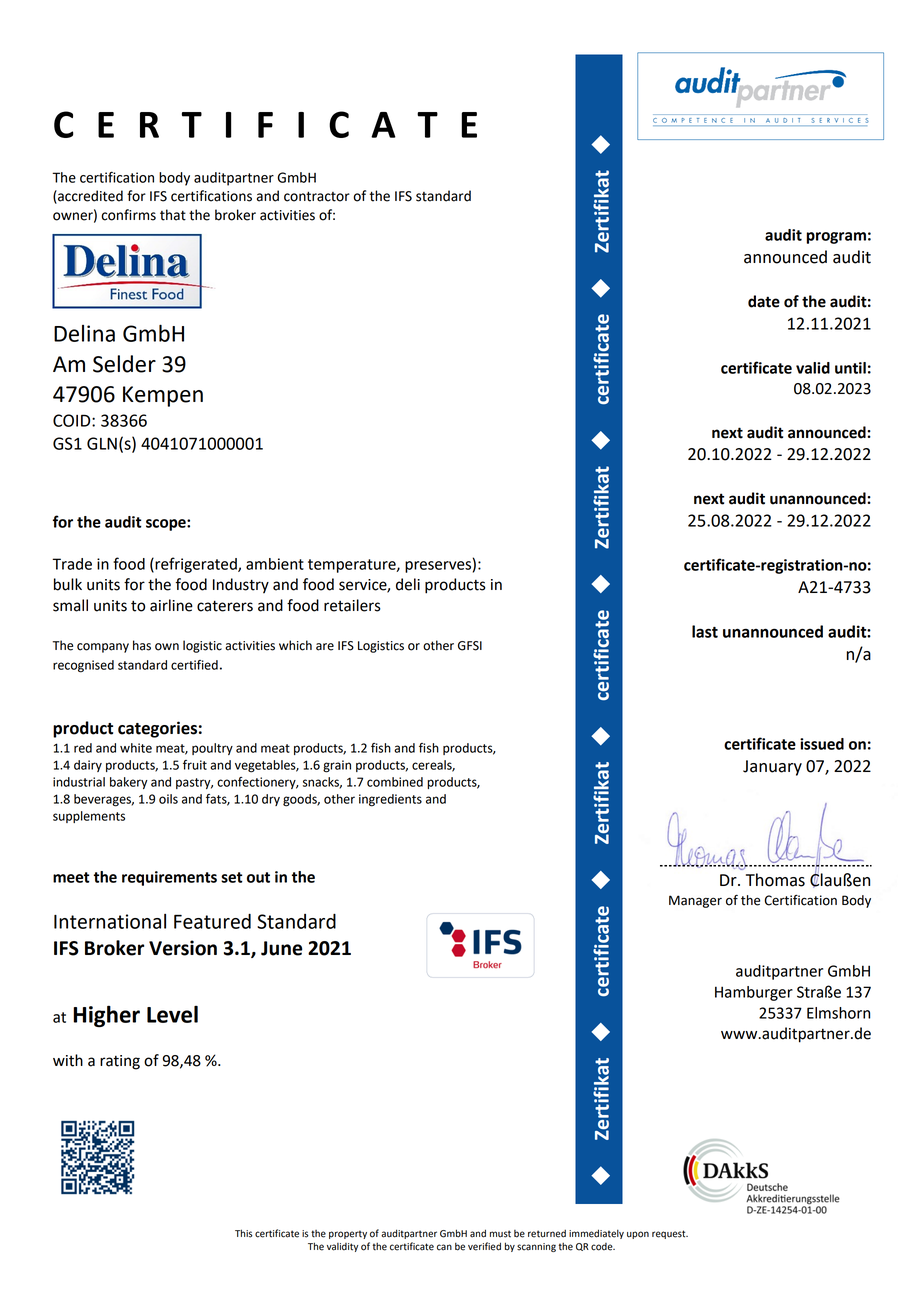  I want to click on that, so click(173, 215).
